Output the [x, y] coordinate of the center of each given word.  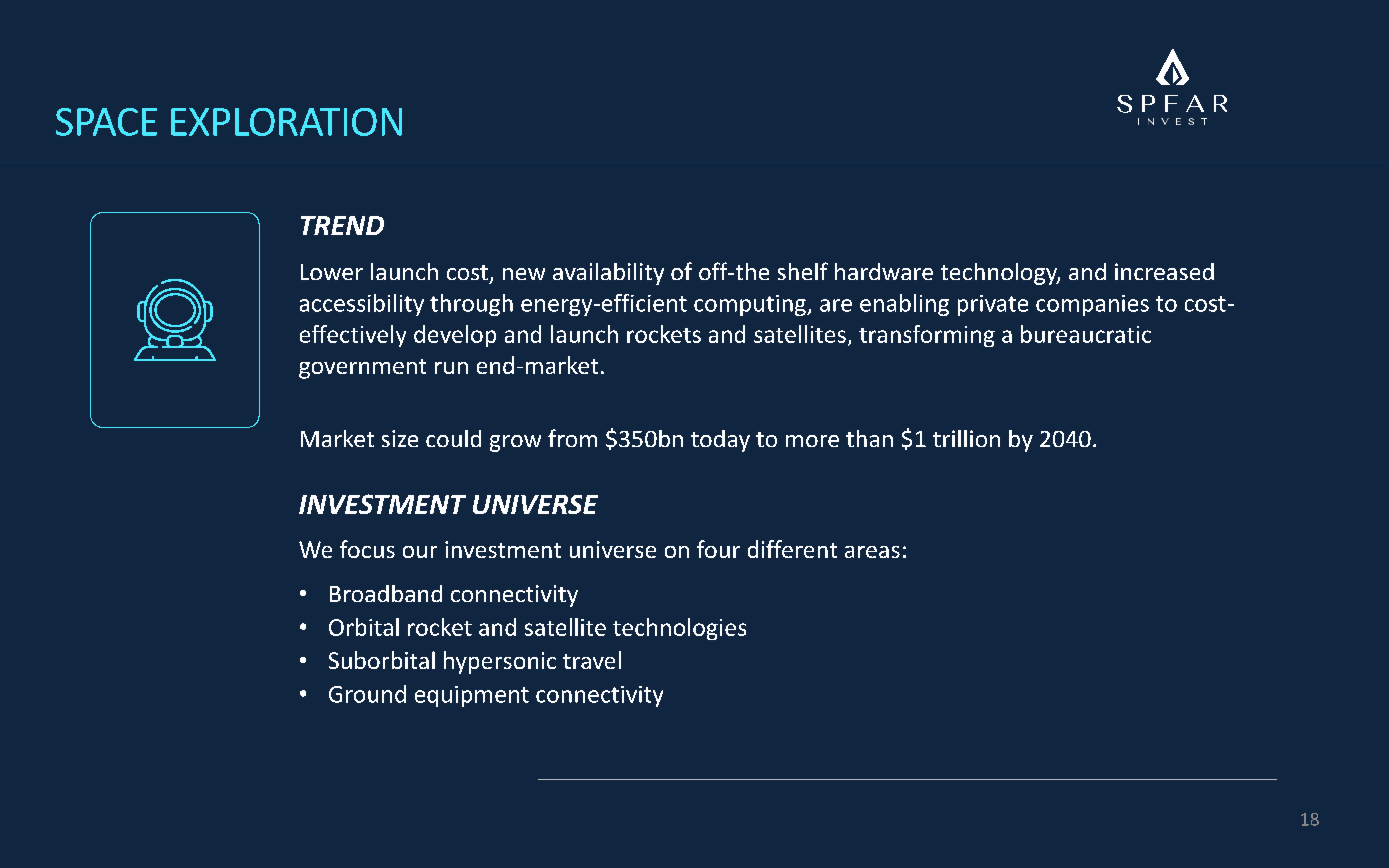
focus [367, 549]
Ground [367, 694]
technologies [679, 629]
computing [751, 305]
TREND [342, 225]
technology [1000, 274]
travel [592, 660]
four [718, 549]
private [993, 305]
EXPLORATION [286, 122]
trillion [966, 438]
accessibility [362, 305]
